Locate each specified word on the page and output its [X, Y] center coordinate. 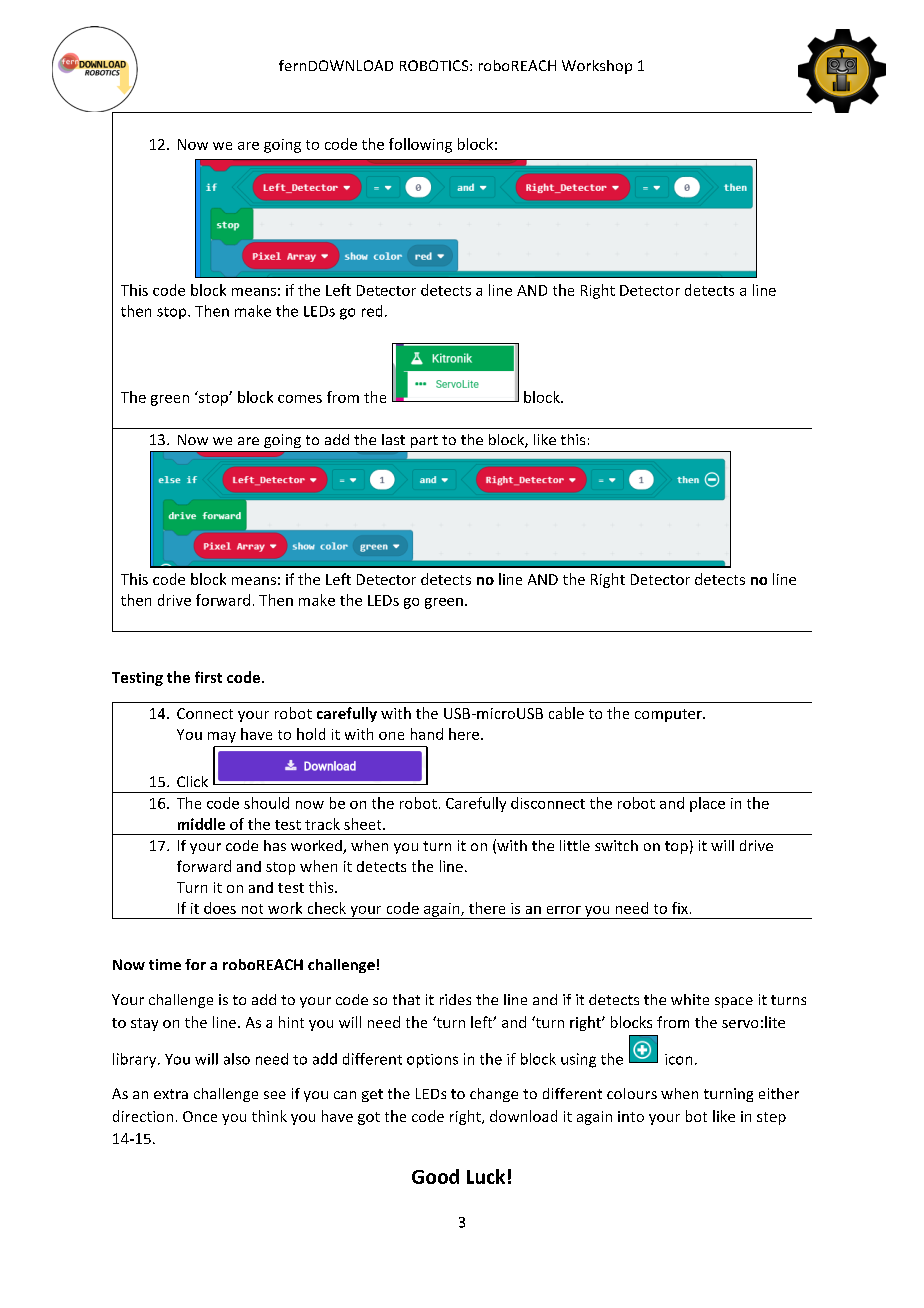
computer [669, 715]
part [424, 441]
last [393, 439]
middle [201, 824]
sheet [364, 824]
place [707, 804]
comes [300, 399]
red [372, 311]
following [420, 145]
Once [200, 1116]
